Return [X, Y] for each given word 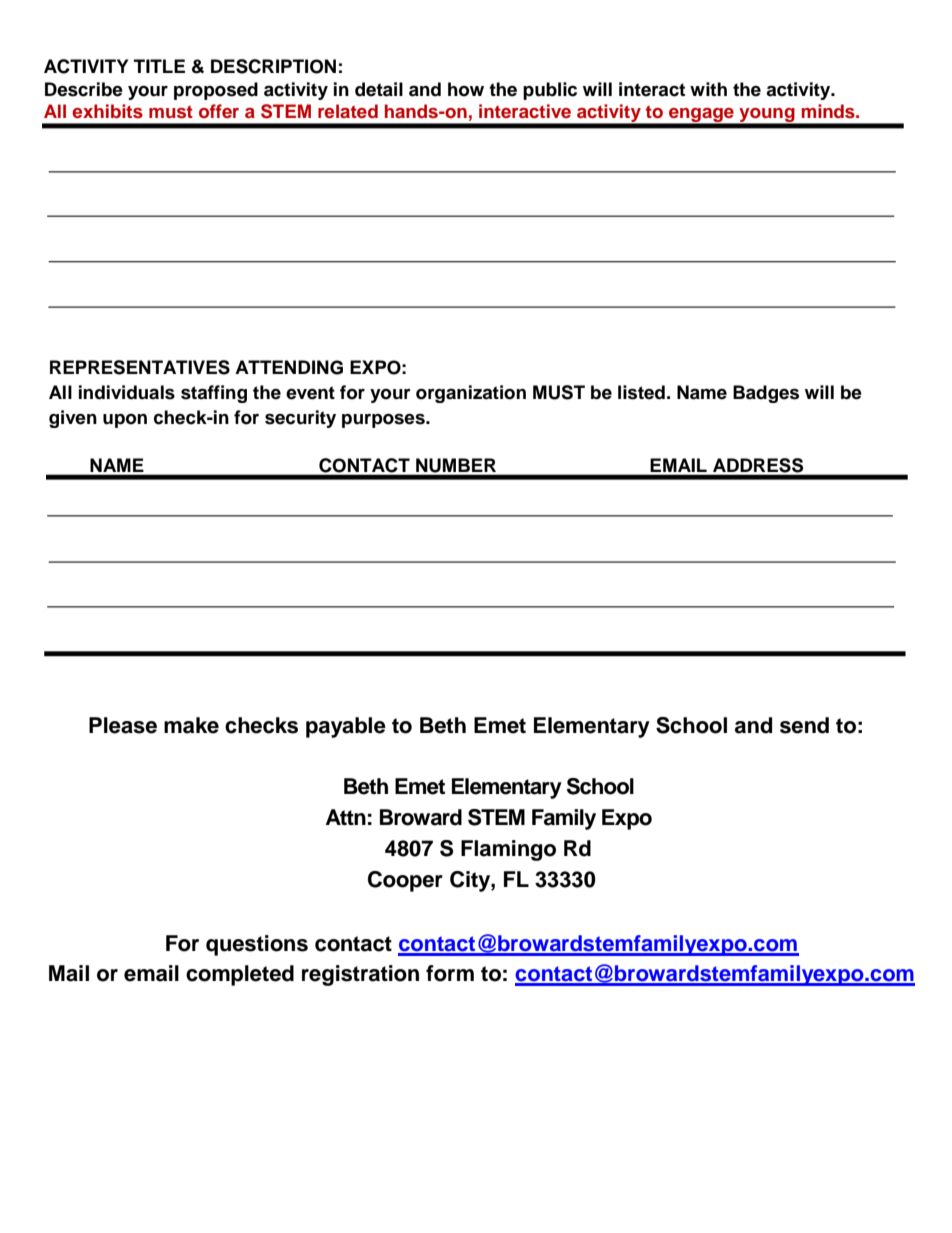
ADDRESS [758, 465]
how [466, 89]
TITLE [159, 66]
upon [125, 421]
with [708, 89]
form [450, 973]
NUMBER [456, 465]
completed [240, 975]
